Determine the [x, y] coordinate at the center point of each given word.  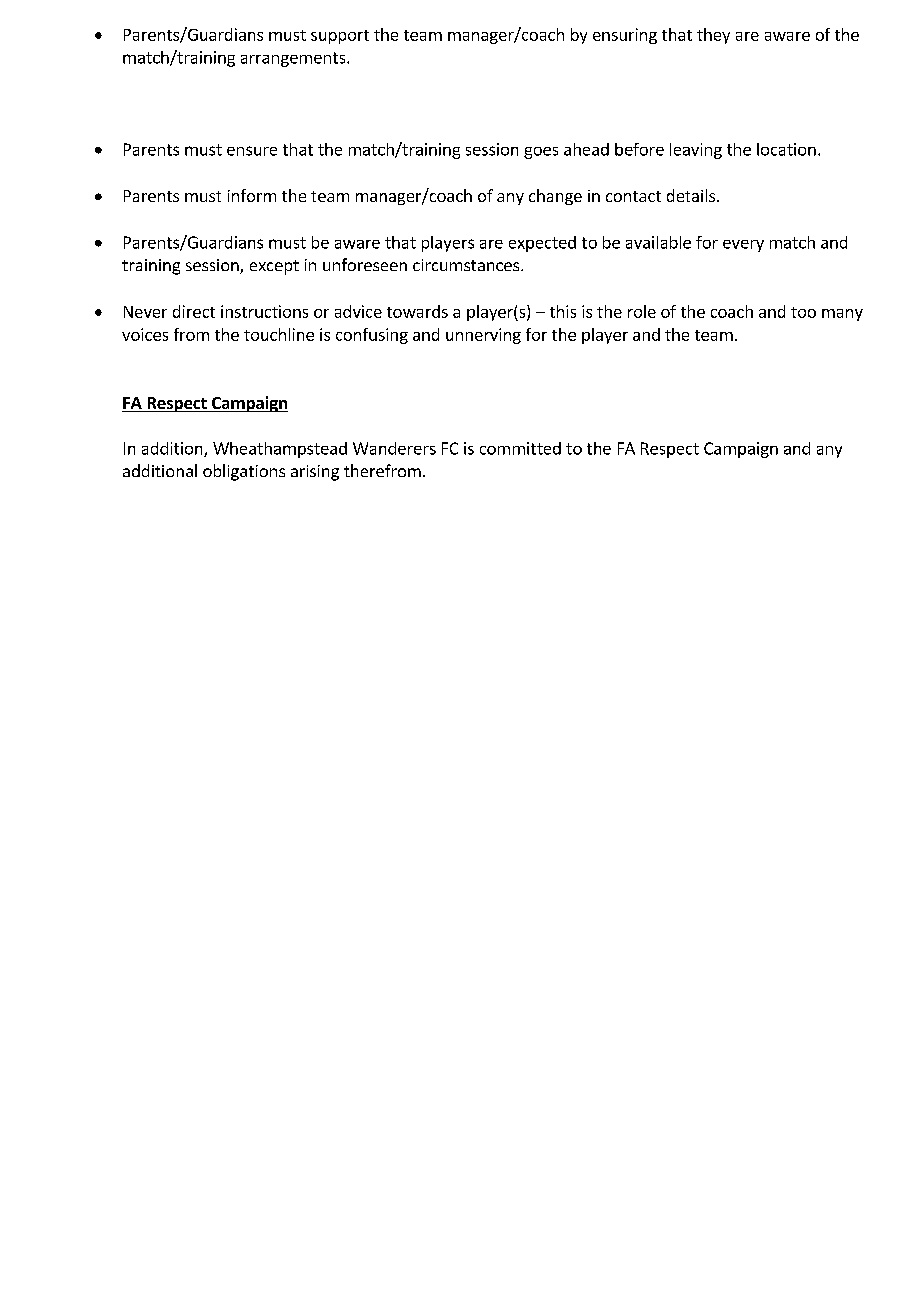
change [555, 197]
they [713, 36]
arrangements [294, 59]
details [692, 195]
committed [520, 448]
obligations [244, 472]
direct [194, 311]
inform [252, 195]
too [803, 312]
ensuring [625, 36]
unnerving [483, 336]
